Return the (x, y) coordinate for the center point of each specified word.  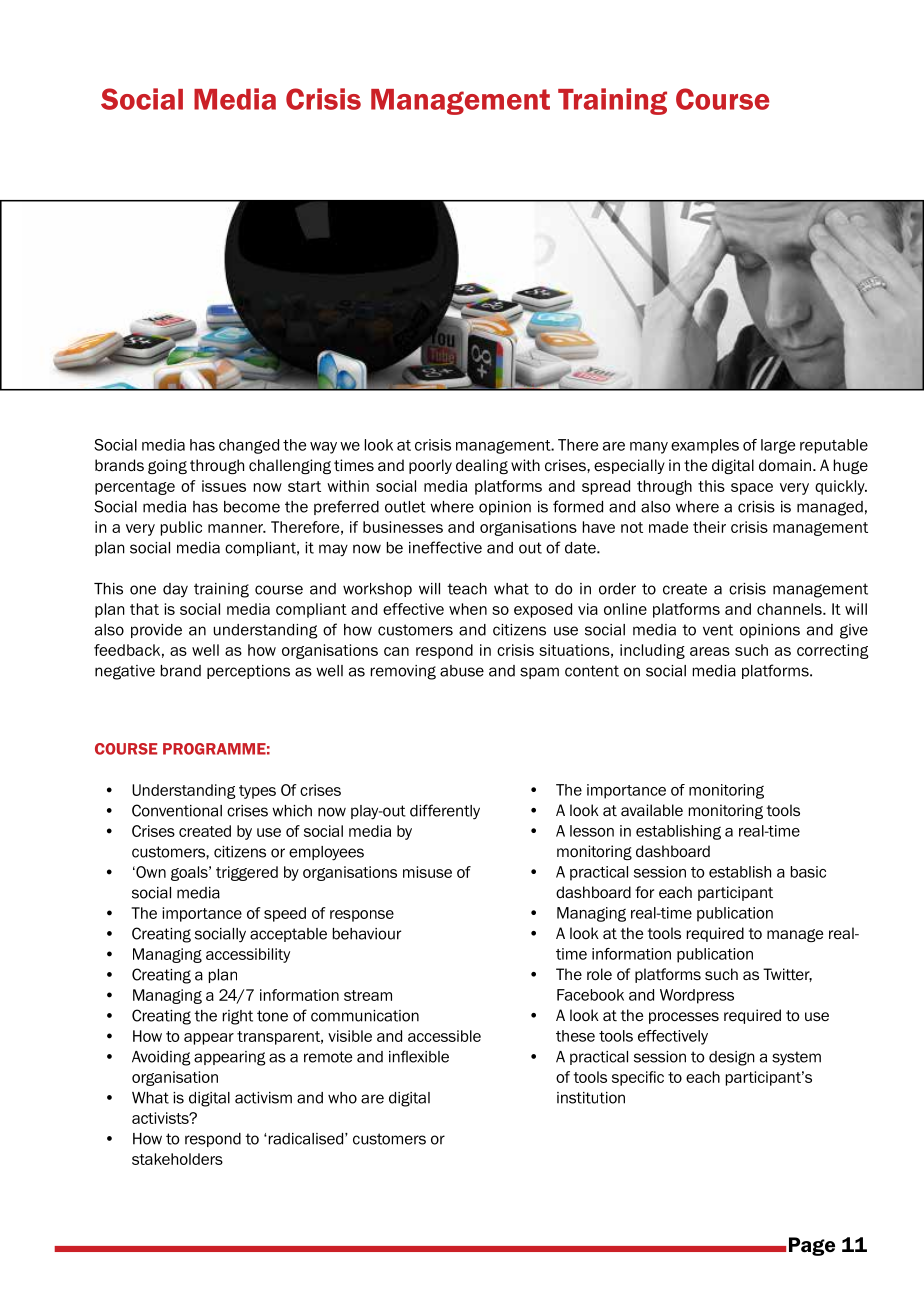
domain (785, 465)
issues (224, 486)
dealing (482, 466)
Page (812, 1246)
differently (445, 812)
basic (808, 872)
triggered (247, 873)
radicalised (304, 1139)
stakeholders (177, 1159)
